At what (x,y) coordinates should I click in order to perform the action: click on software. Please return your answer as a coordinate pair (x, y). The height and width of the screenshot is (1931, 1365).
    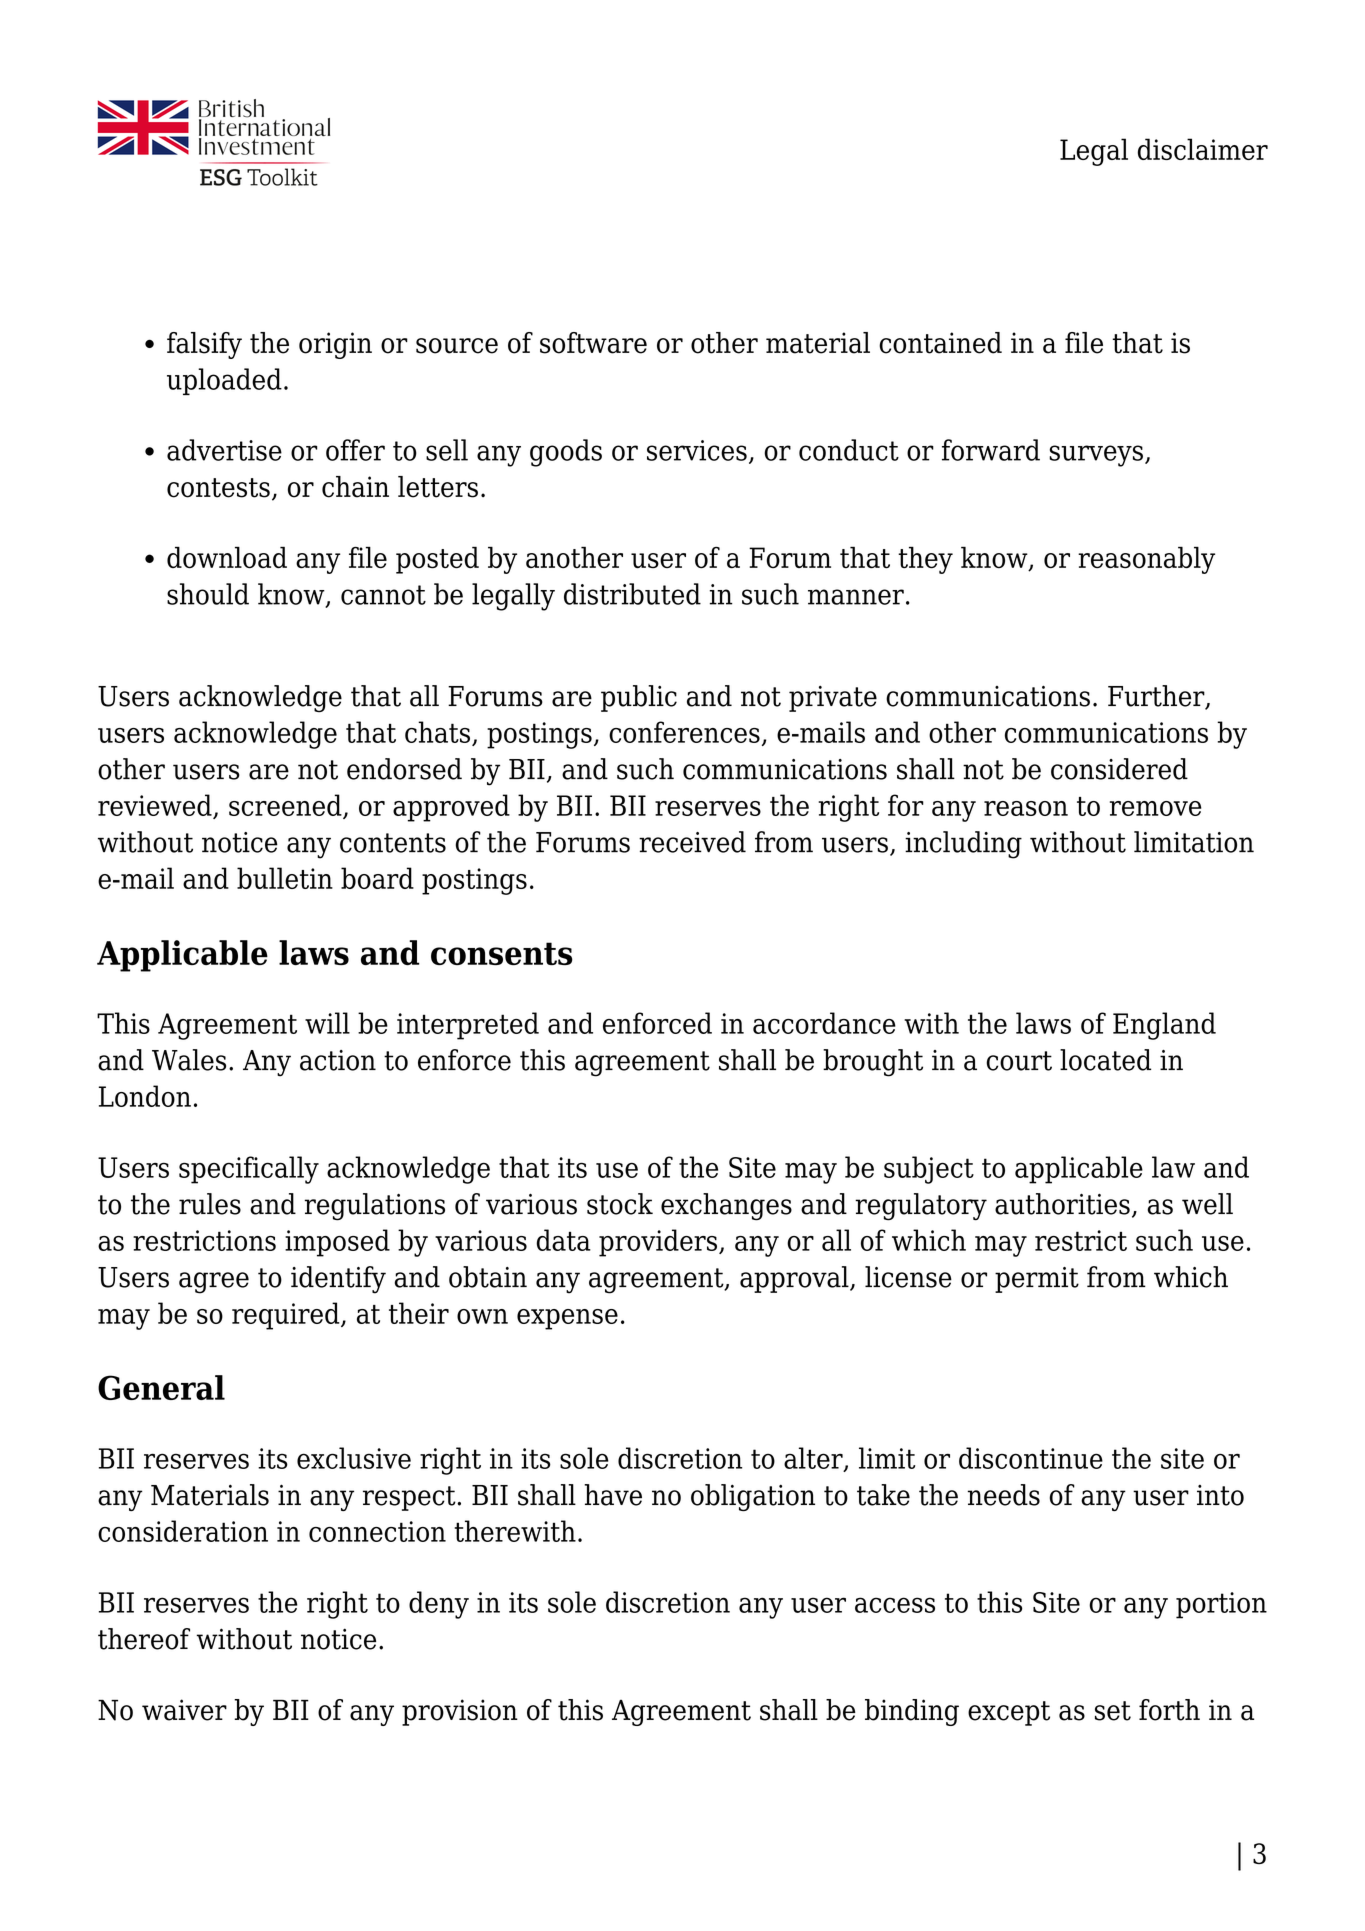
    Looking at the image, I should click on (593, 343).
